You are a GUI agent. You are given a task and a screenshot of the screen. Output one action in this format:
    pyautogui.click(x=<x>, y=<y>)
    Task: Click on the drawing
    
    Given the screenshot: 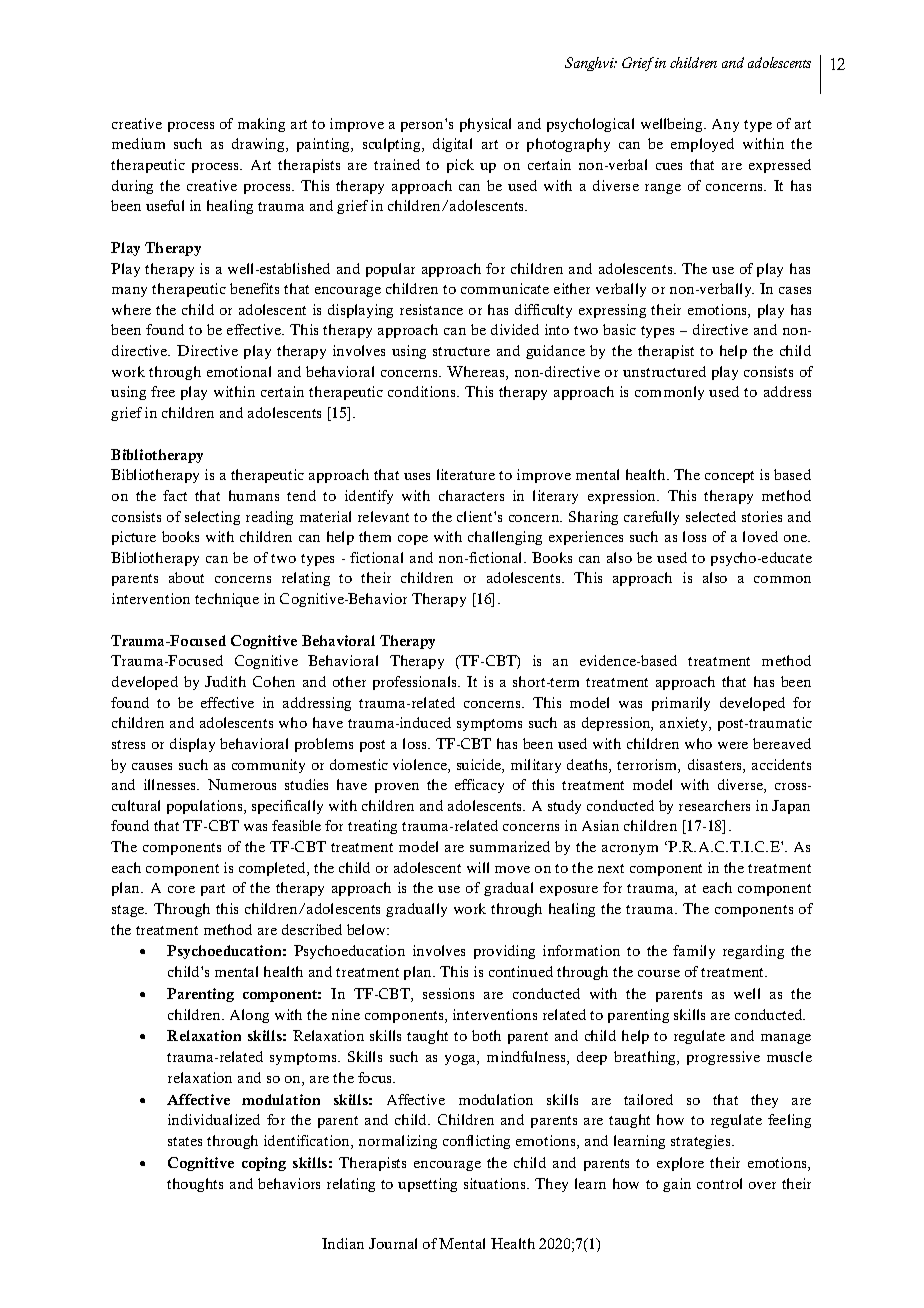 What is the action you would take?
    pyautogui.click(x=259, y=145)
